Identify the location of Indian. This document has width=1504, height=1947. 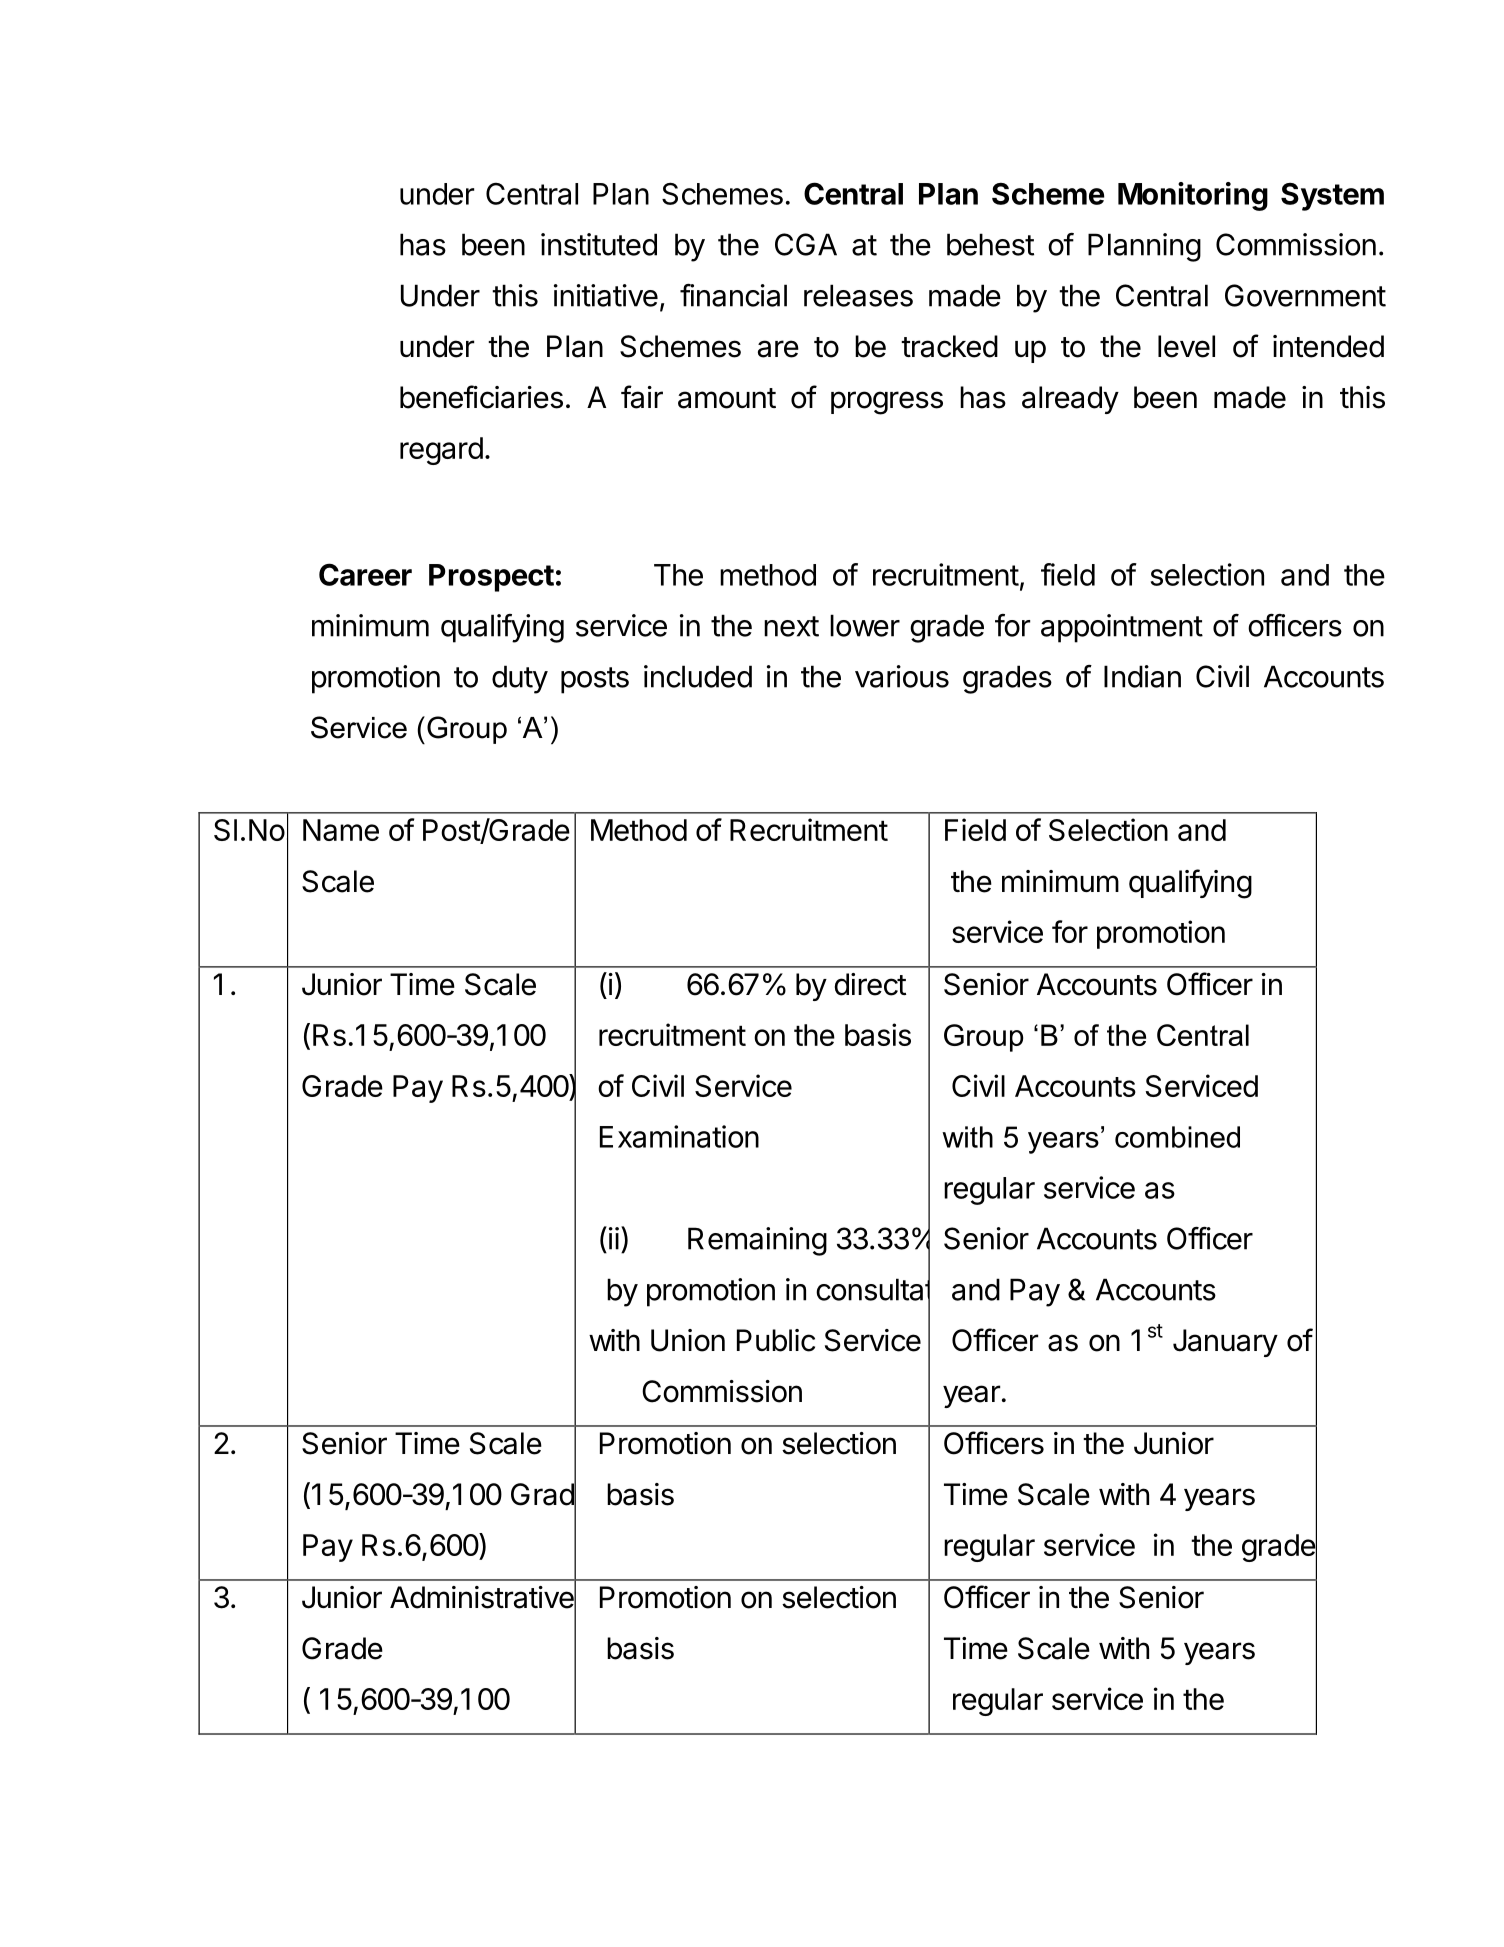
(1142, 676).
